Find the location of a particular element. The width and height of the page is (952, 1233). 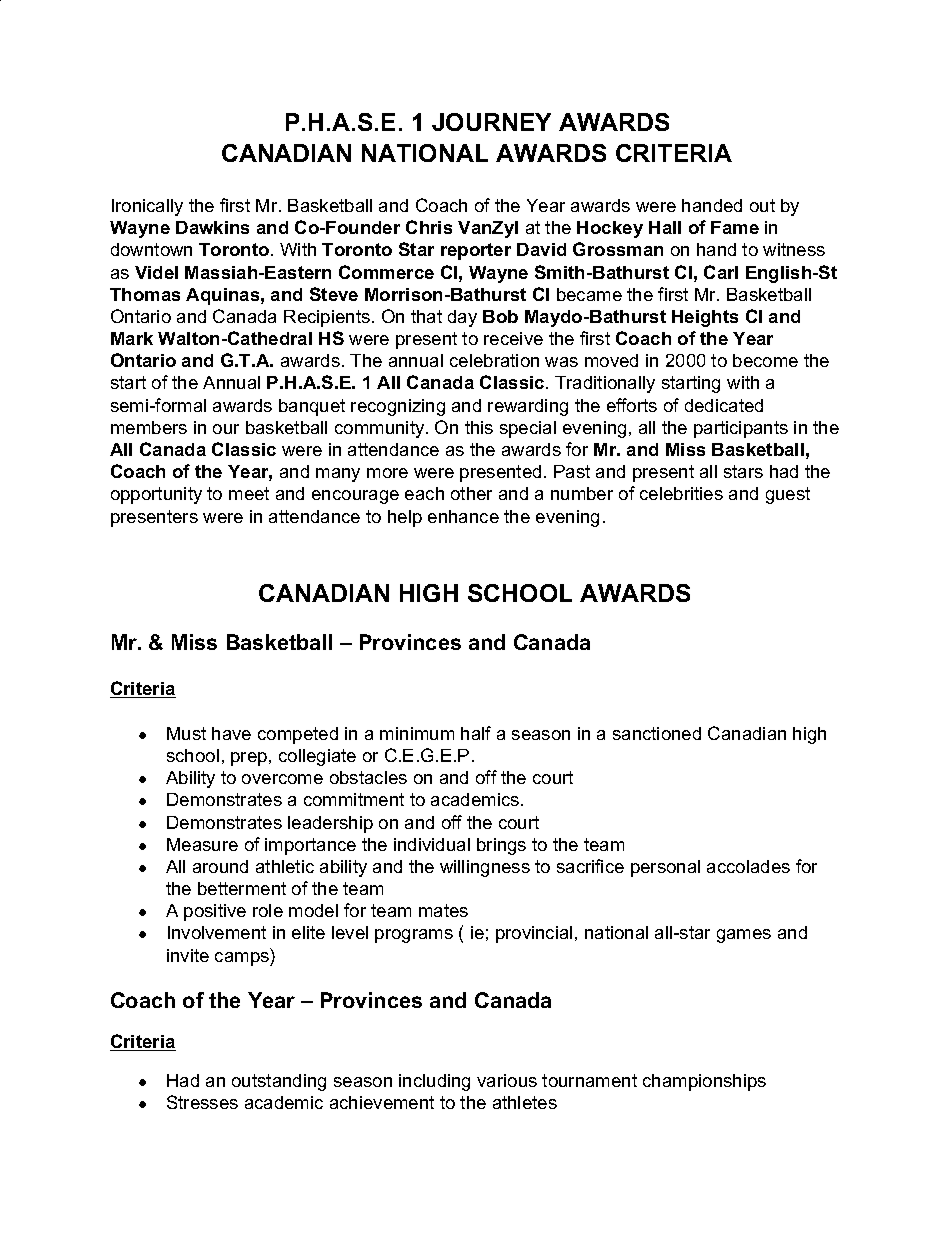

half is located at coordinates (476, 733).
